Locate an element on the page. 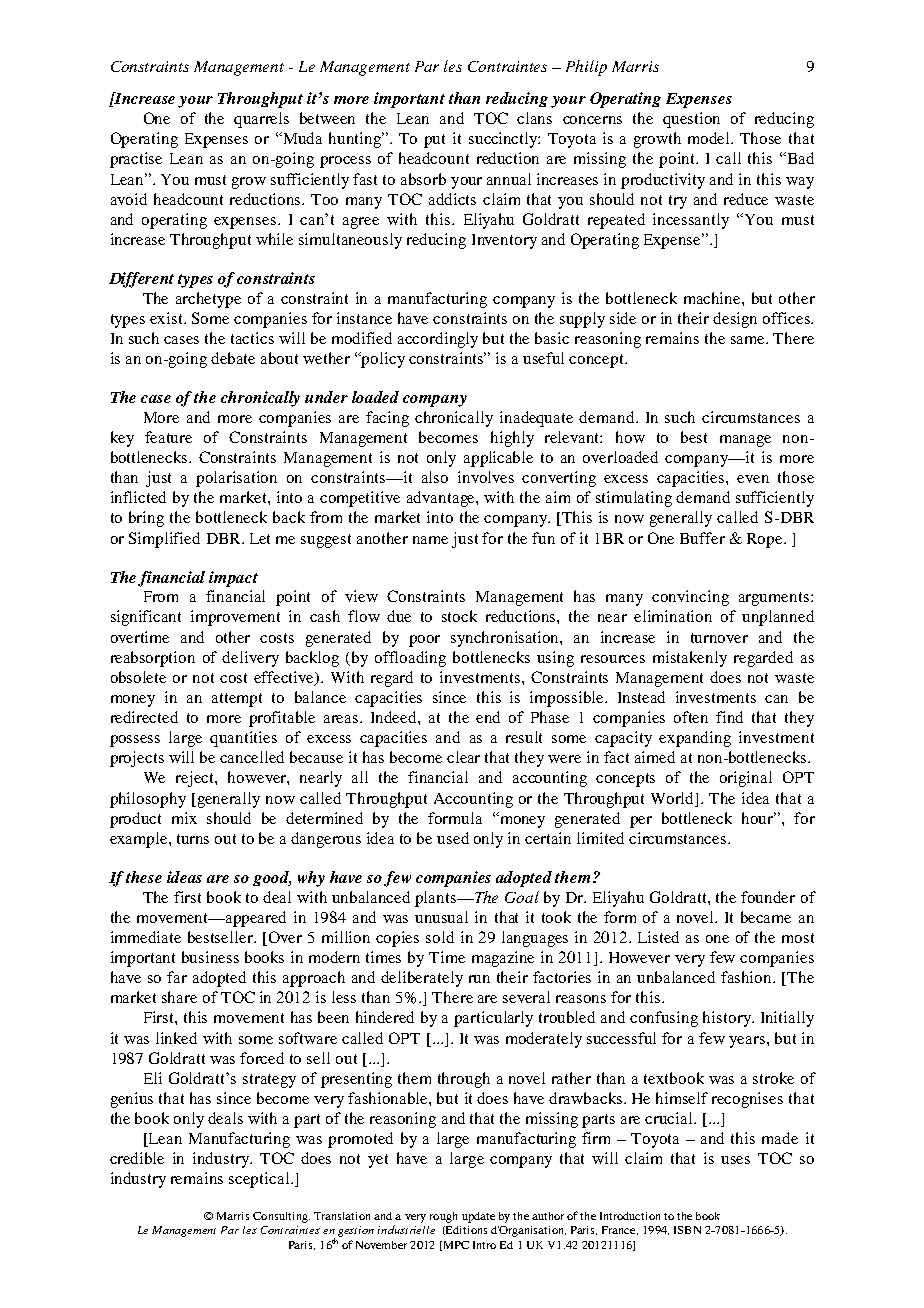 This page has height=1308, width=924. polarisation is located at coordinates (236, 479).
